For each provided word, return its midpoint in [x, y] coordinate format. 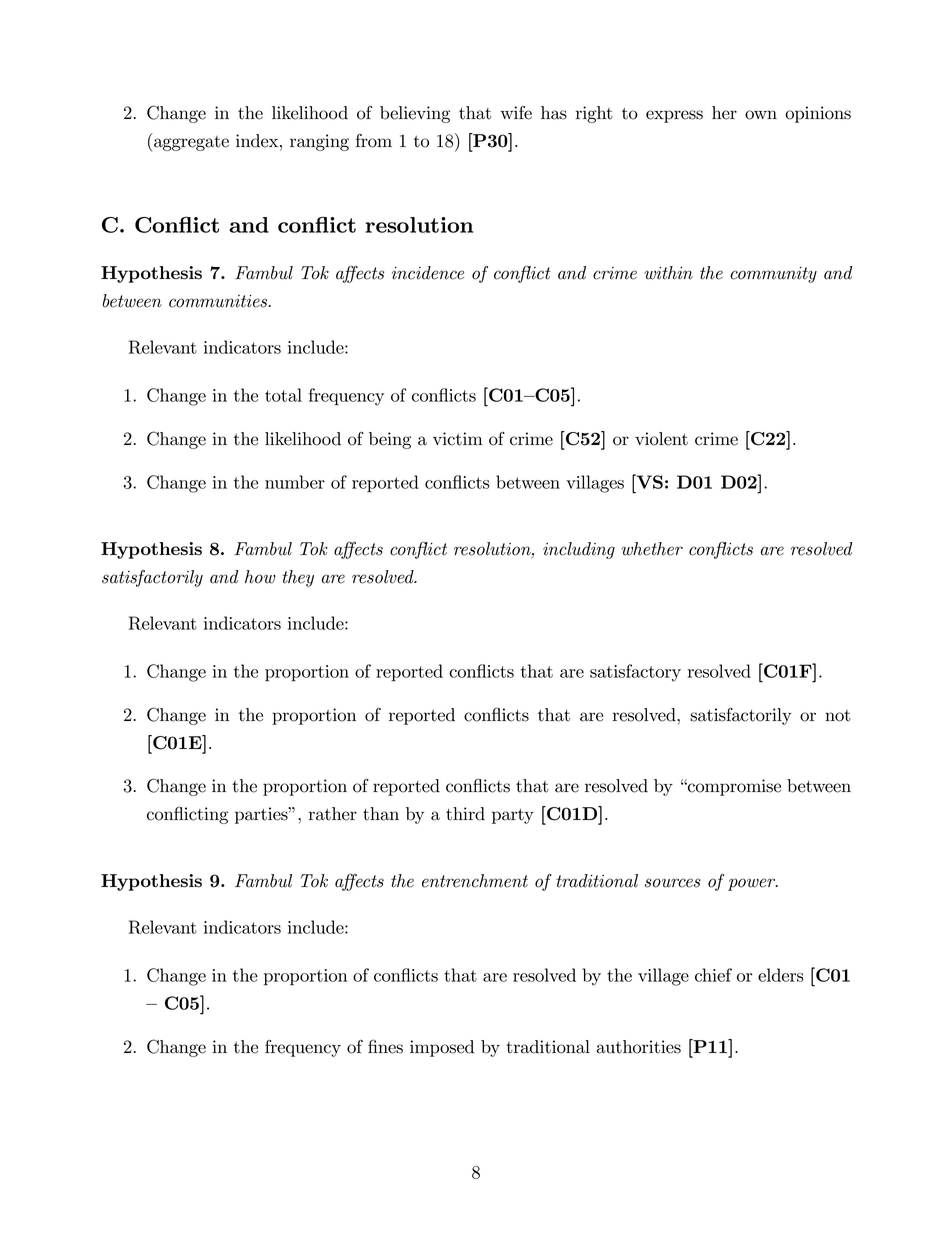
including [579, 550]
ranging [319, 142]
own [761, 115]
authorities [638, 1047]
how [260, 577]
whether [652, 549]
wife [516, 113]
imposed [442, 1048]
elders [781, 975]
